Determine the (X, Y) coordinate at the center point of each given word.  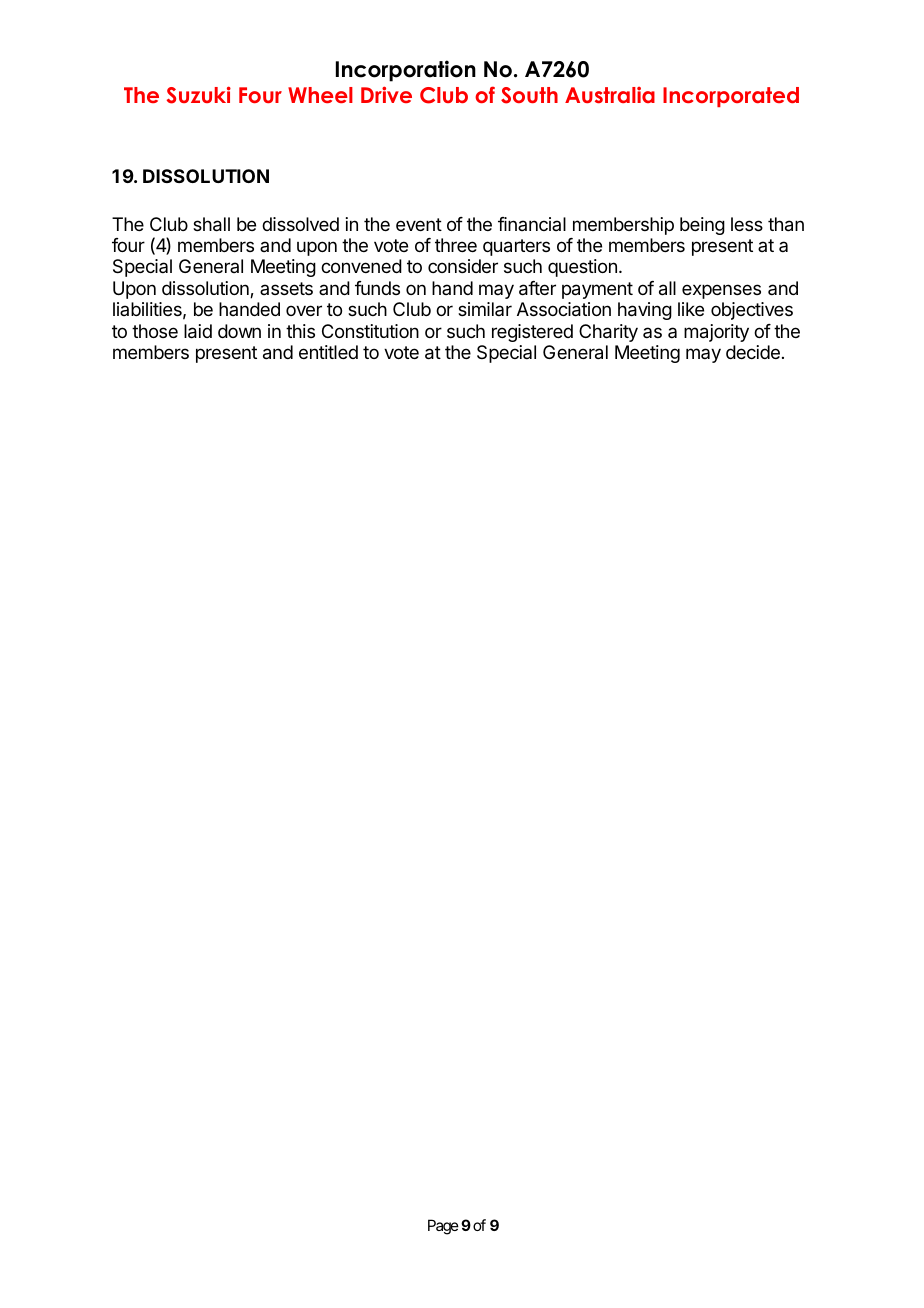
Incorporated (731, 97)
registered (532, 333)
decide (753, 352)
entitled (328, 352)
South (529, 95)
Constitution (370, 331)
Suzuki (199, 95)
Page (443, 1227)
